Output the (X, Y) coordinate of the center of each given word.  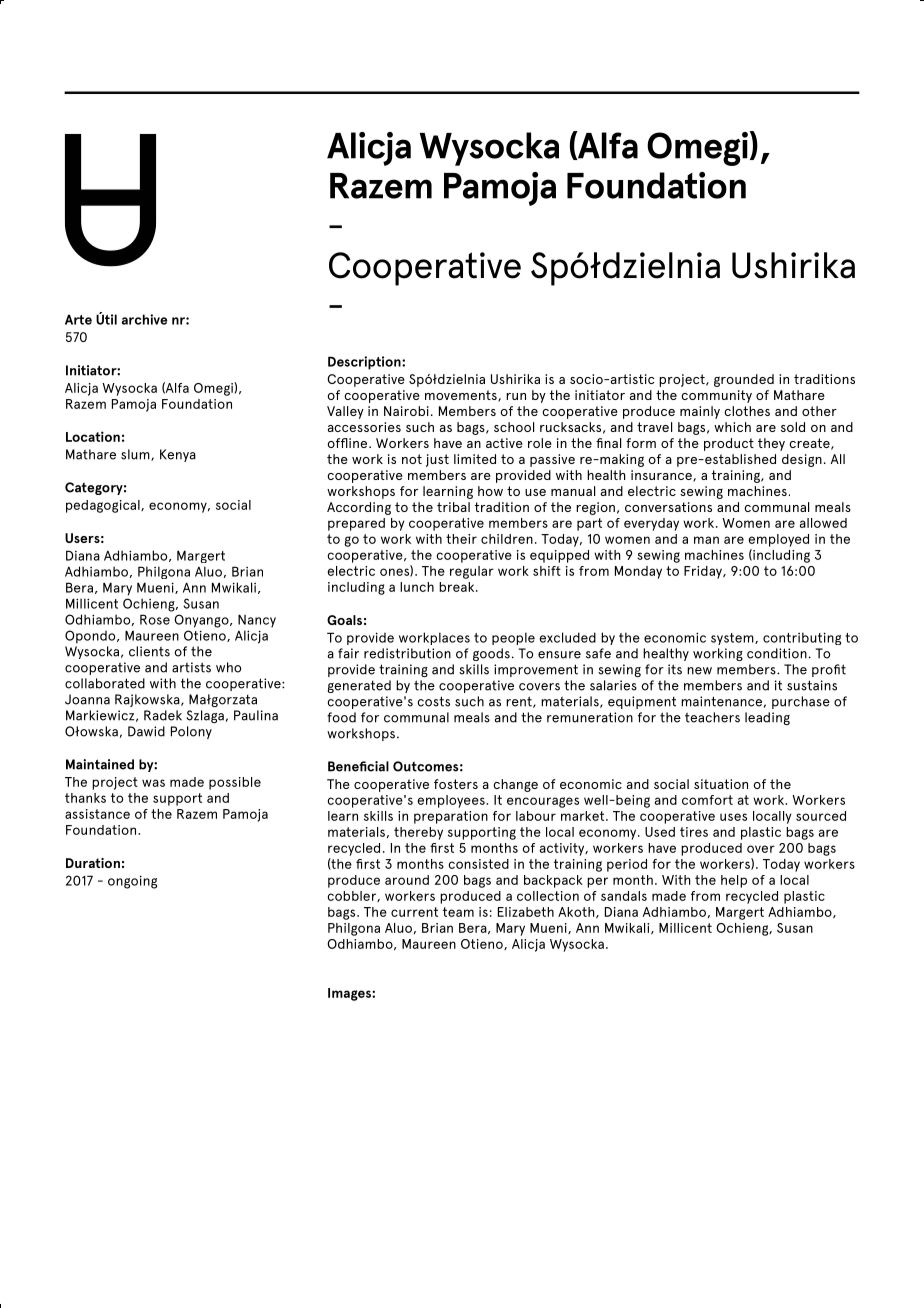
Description (365, 363)
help (734, 881)
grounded (744, 380)
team (458, 912)
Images (350, 994)
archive (144, 319)
